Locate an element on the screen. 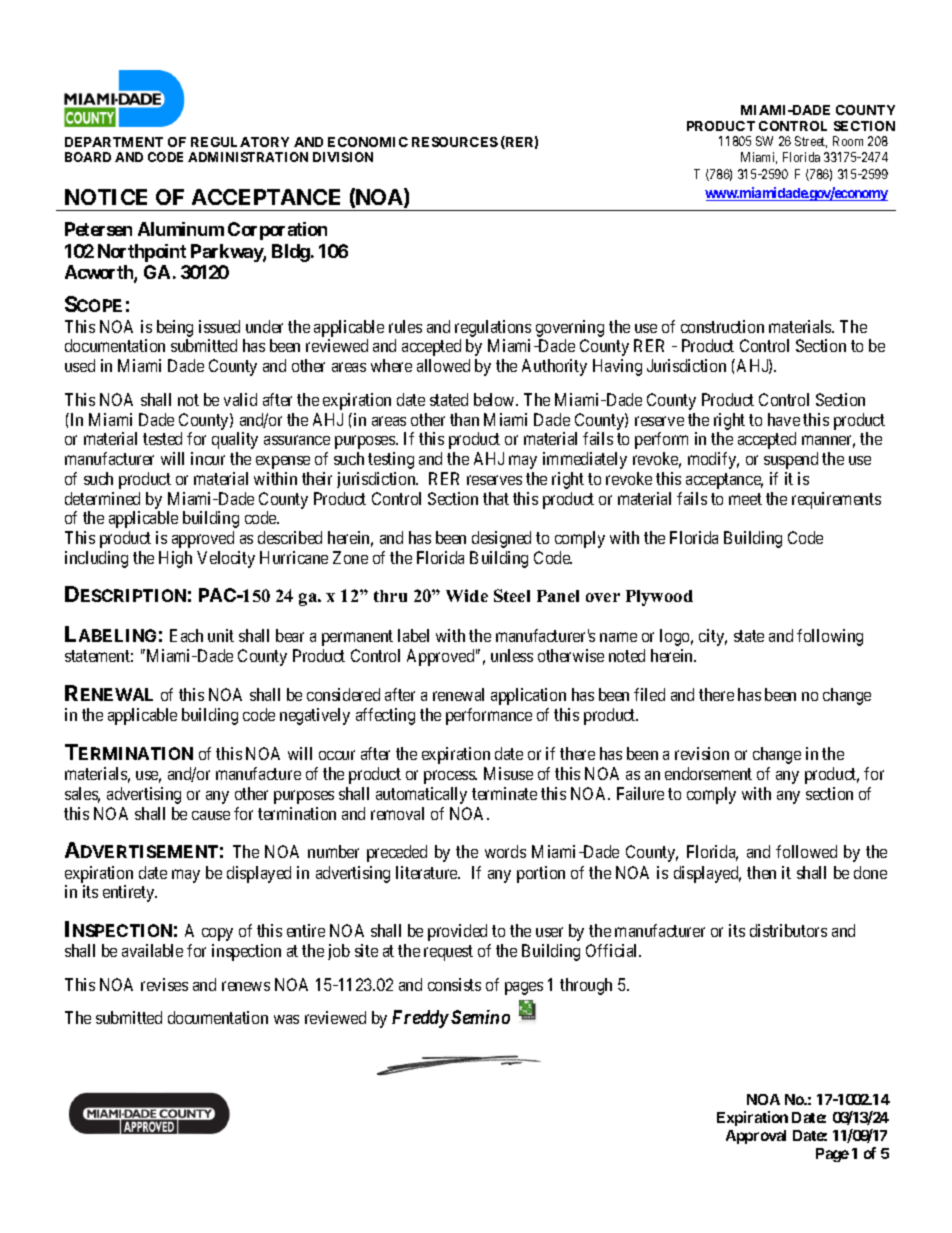 This screenshot has width=952, height=1233. Approval is located at coordinates (756, 1137).
